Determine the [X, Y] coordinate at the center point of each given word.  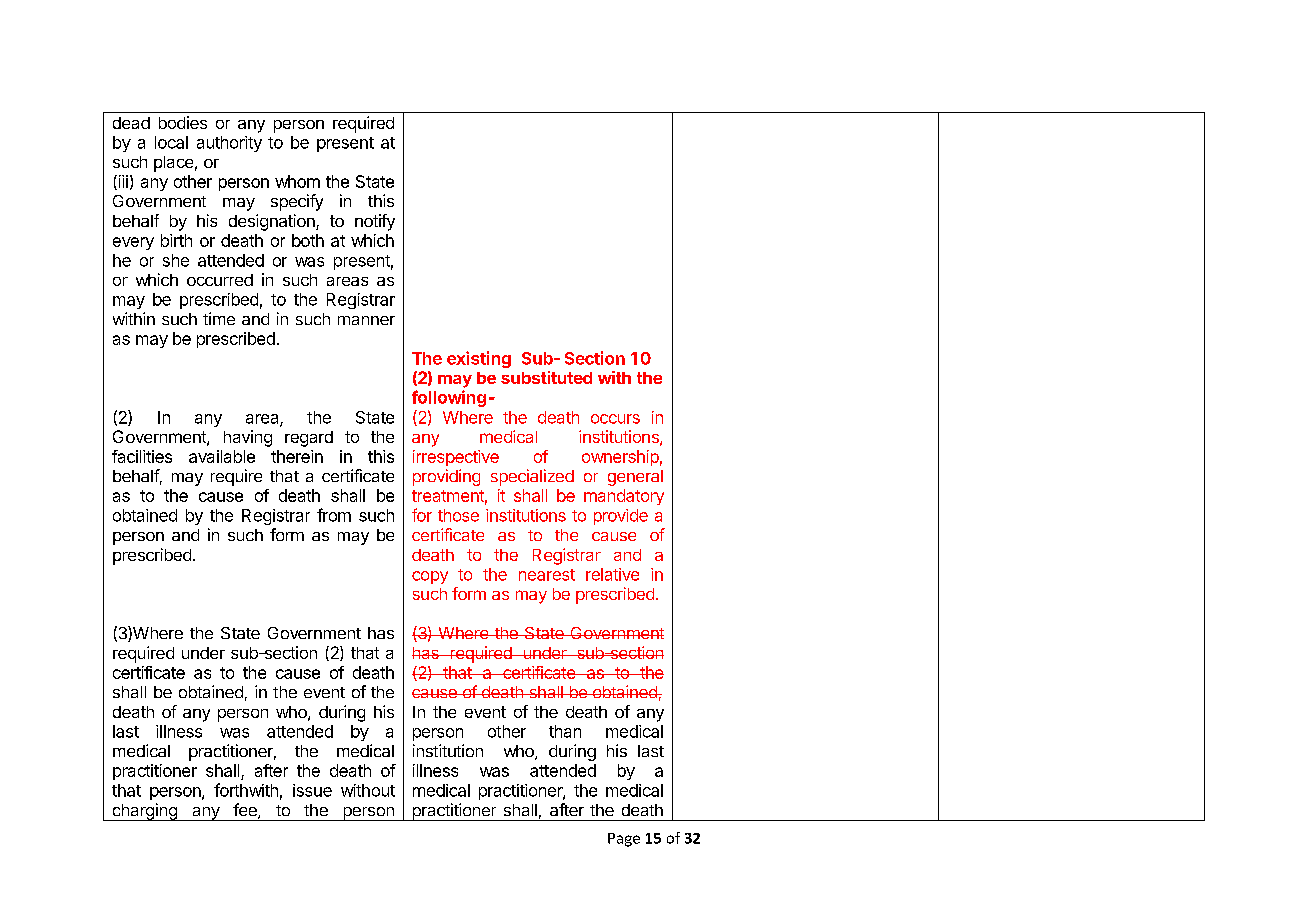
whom [297, 181]
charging [144, 812]
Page [624, 840]
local [171, 142]
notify [375, 222]
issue [312, 790]
